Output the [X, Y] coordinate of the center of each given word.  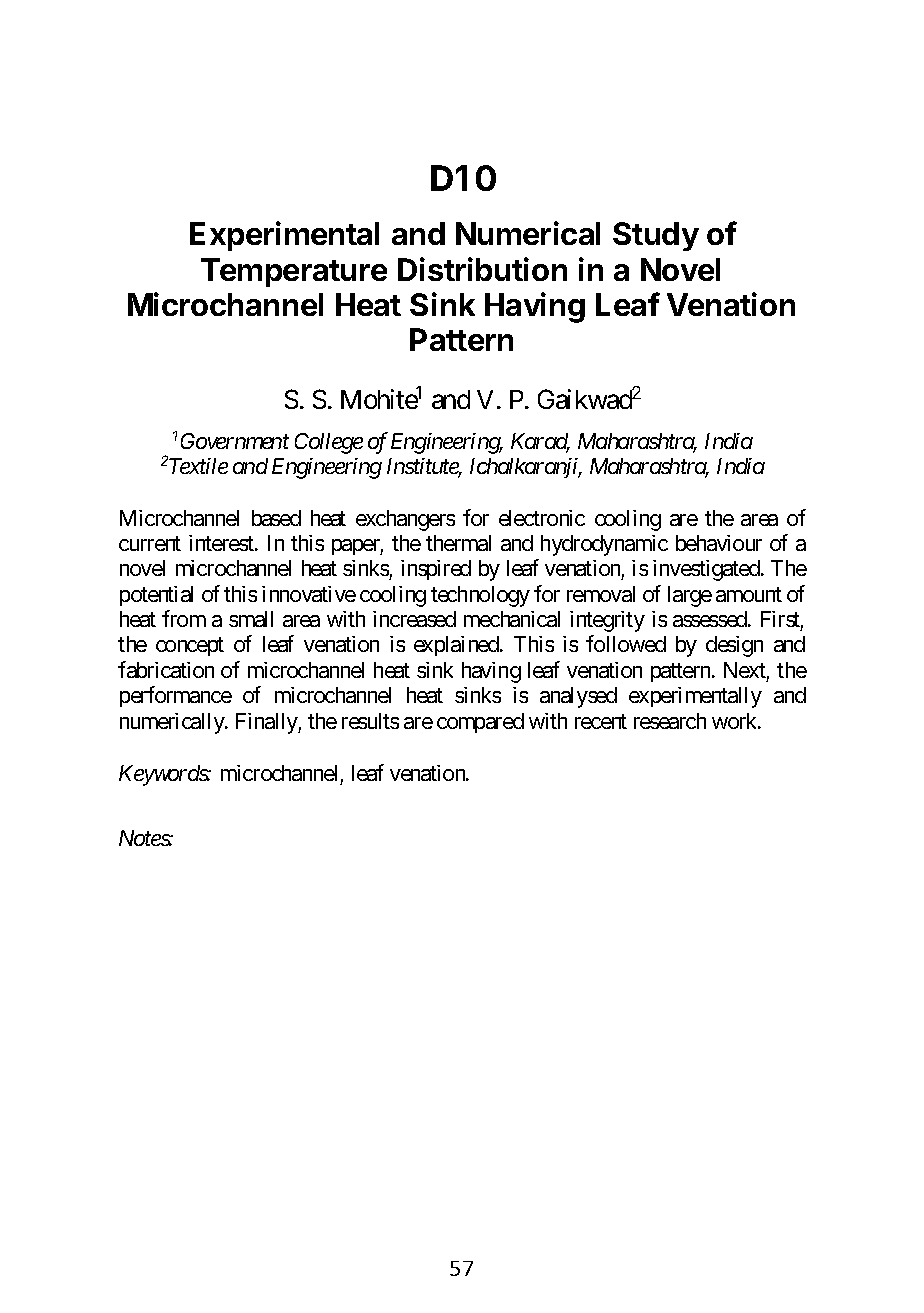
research [670, 721]
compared [480, 723]
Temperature [294, 272]
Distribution [482, 269]
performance [176, 696]
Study [656, 236]
